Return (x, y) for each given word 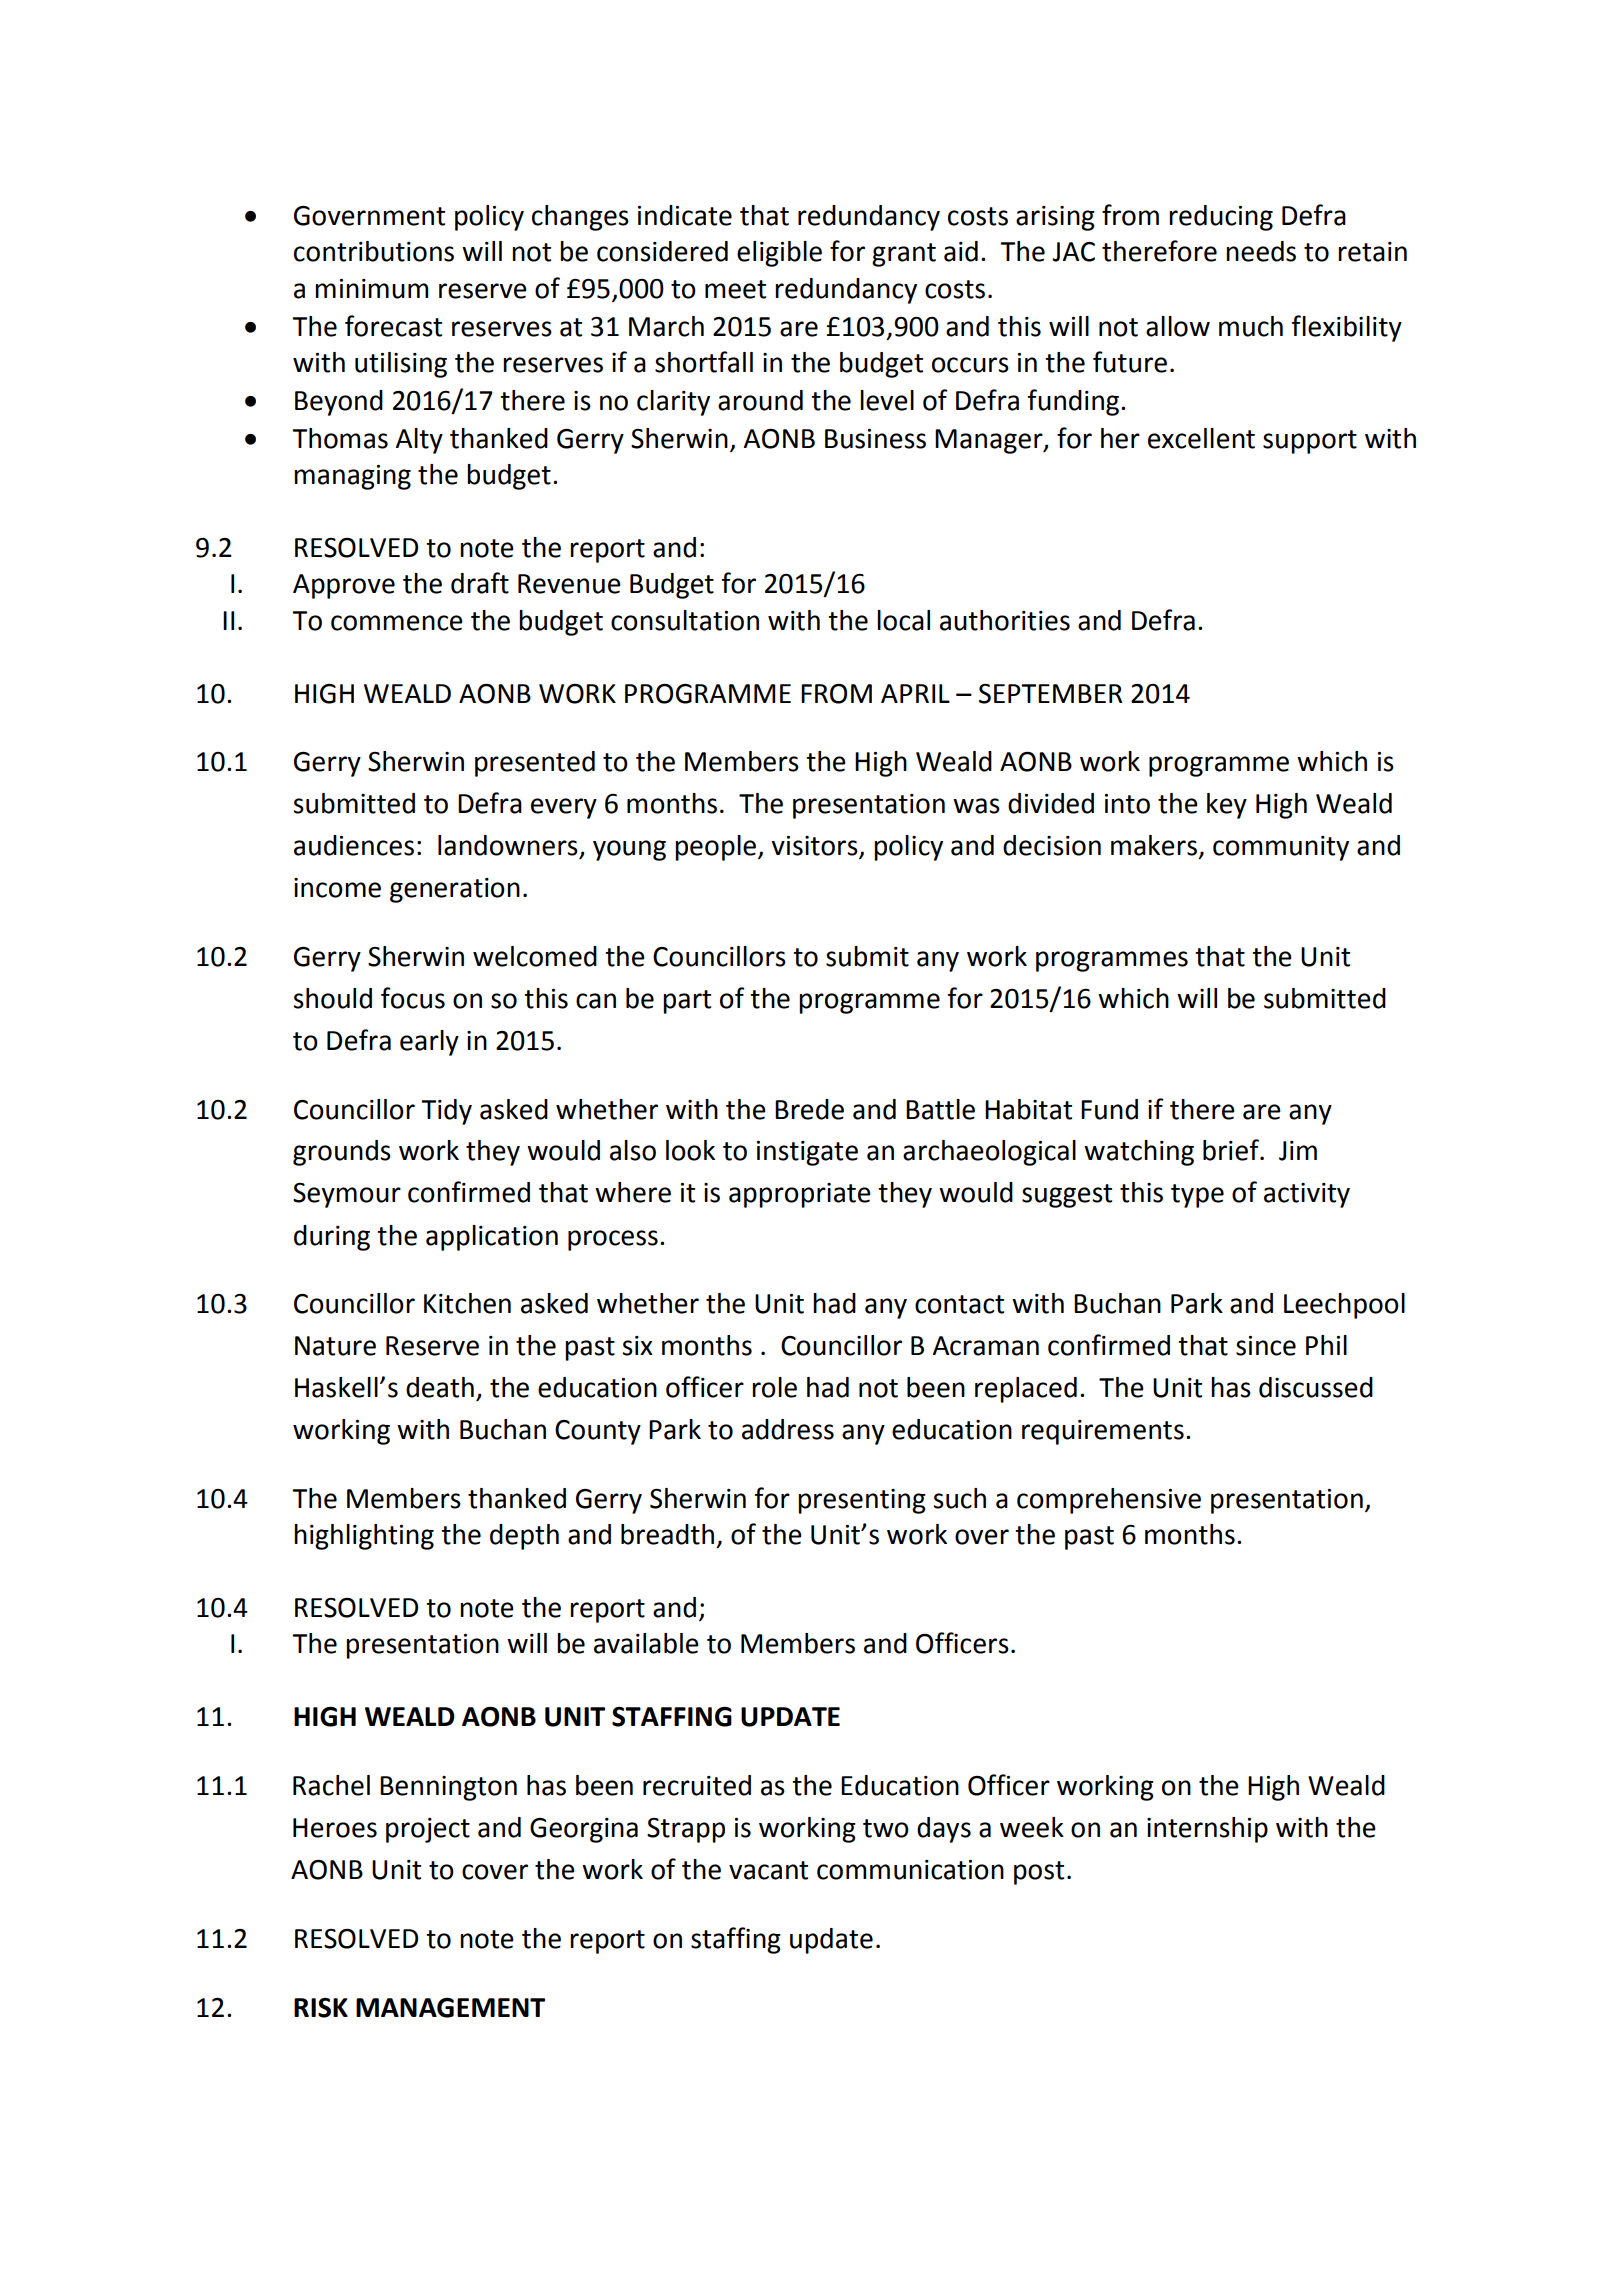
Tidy (446, 1112)
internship (1207, 1830)
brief (1232, 1150)
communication (910, 1870)
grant (904, 255)
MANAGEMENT (450, 2008)
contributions (374, 251)
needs (1261, 251)
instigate (807, 1153)
